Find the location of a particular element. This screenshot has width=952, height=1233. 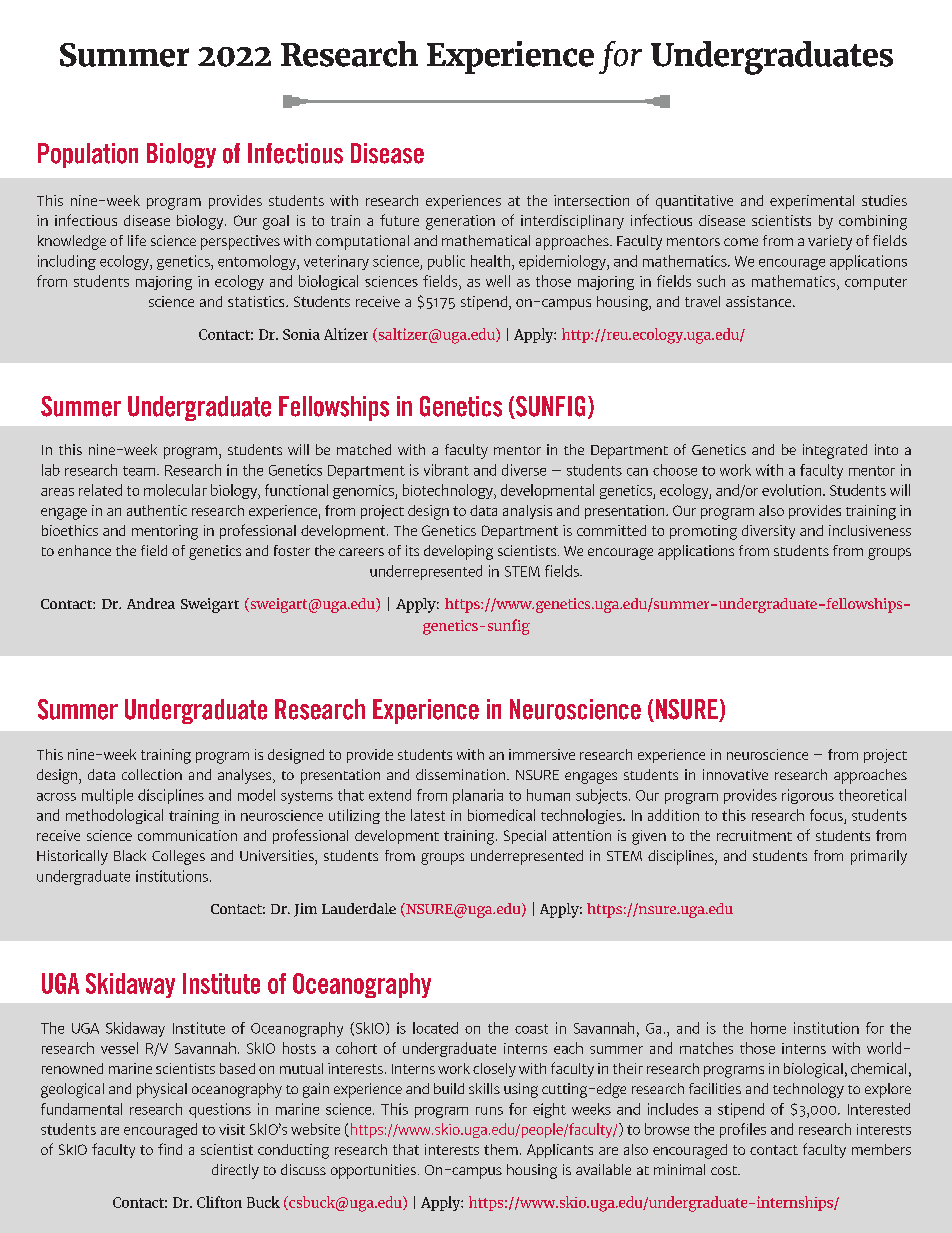

generation is located at coordinates (460, 222).
